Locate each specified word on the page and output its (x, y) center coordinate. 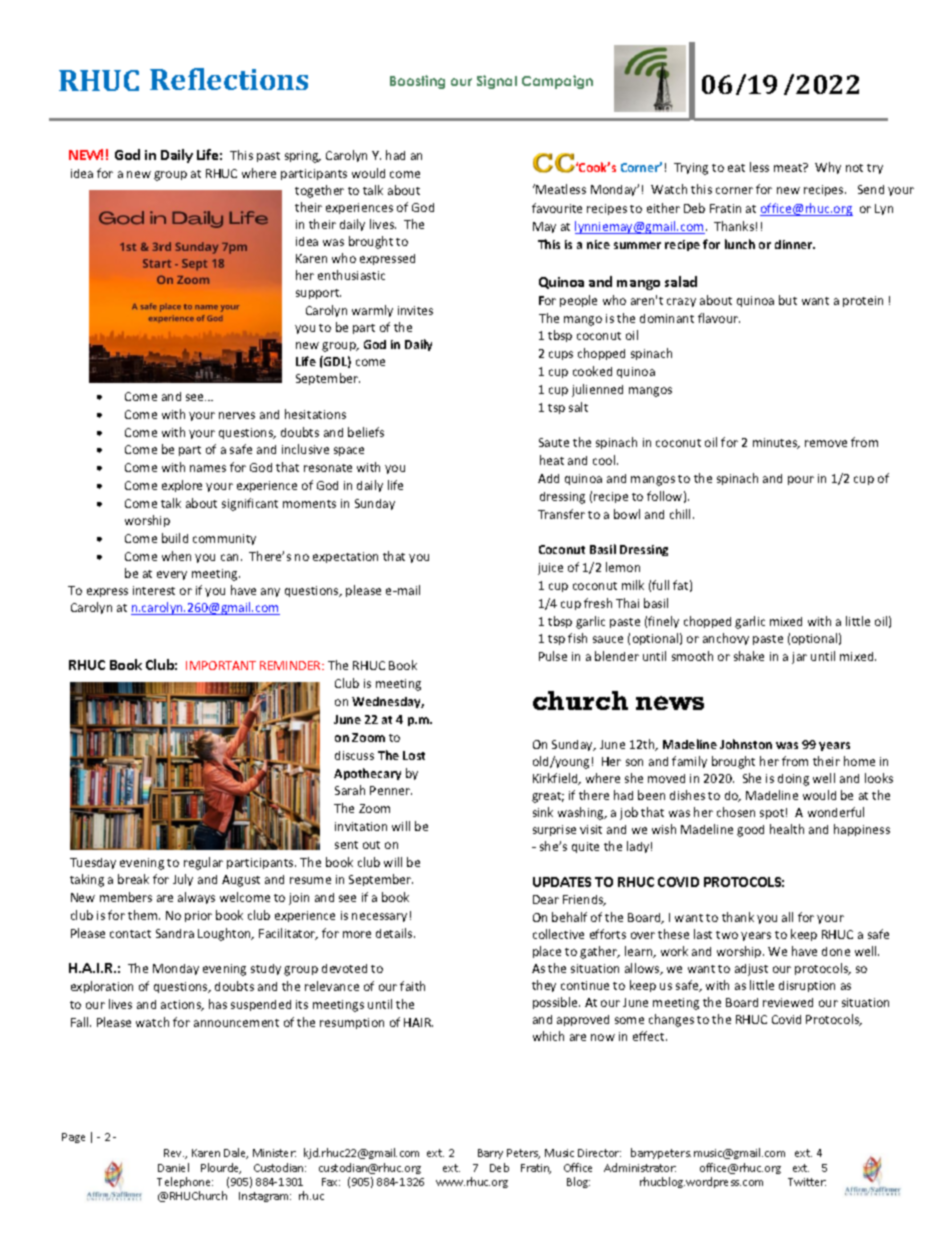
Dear (546, 899)
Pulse (553, 656)
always (196, 898)
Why (828, 168)
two (727, 935)
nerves (237, 415)
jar (799, 658)
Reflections (229, 79)
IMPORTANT (221, 665)
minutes (776, 443)
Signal (497, 82)
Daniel (173, 1167)
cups (561, 355)
